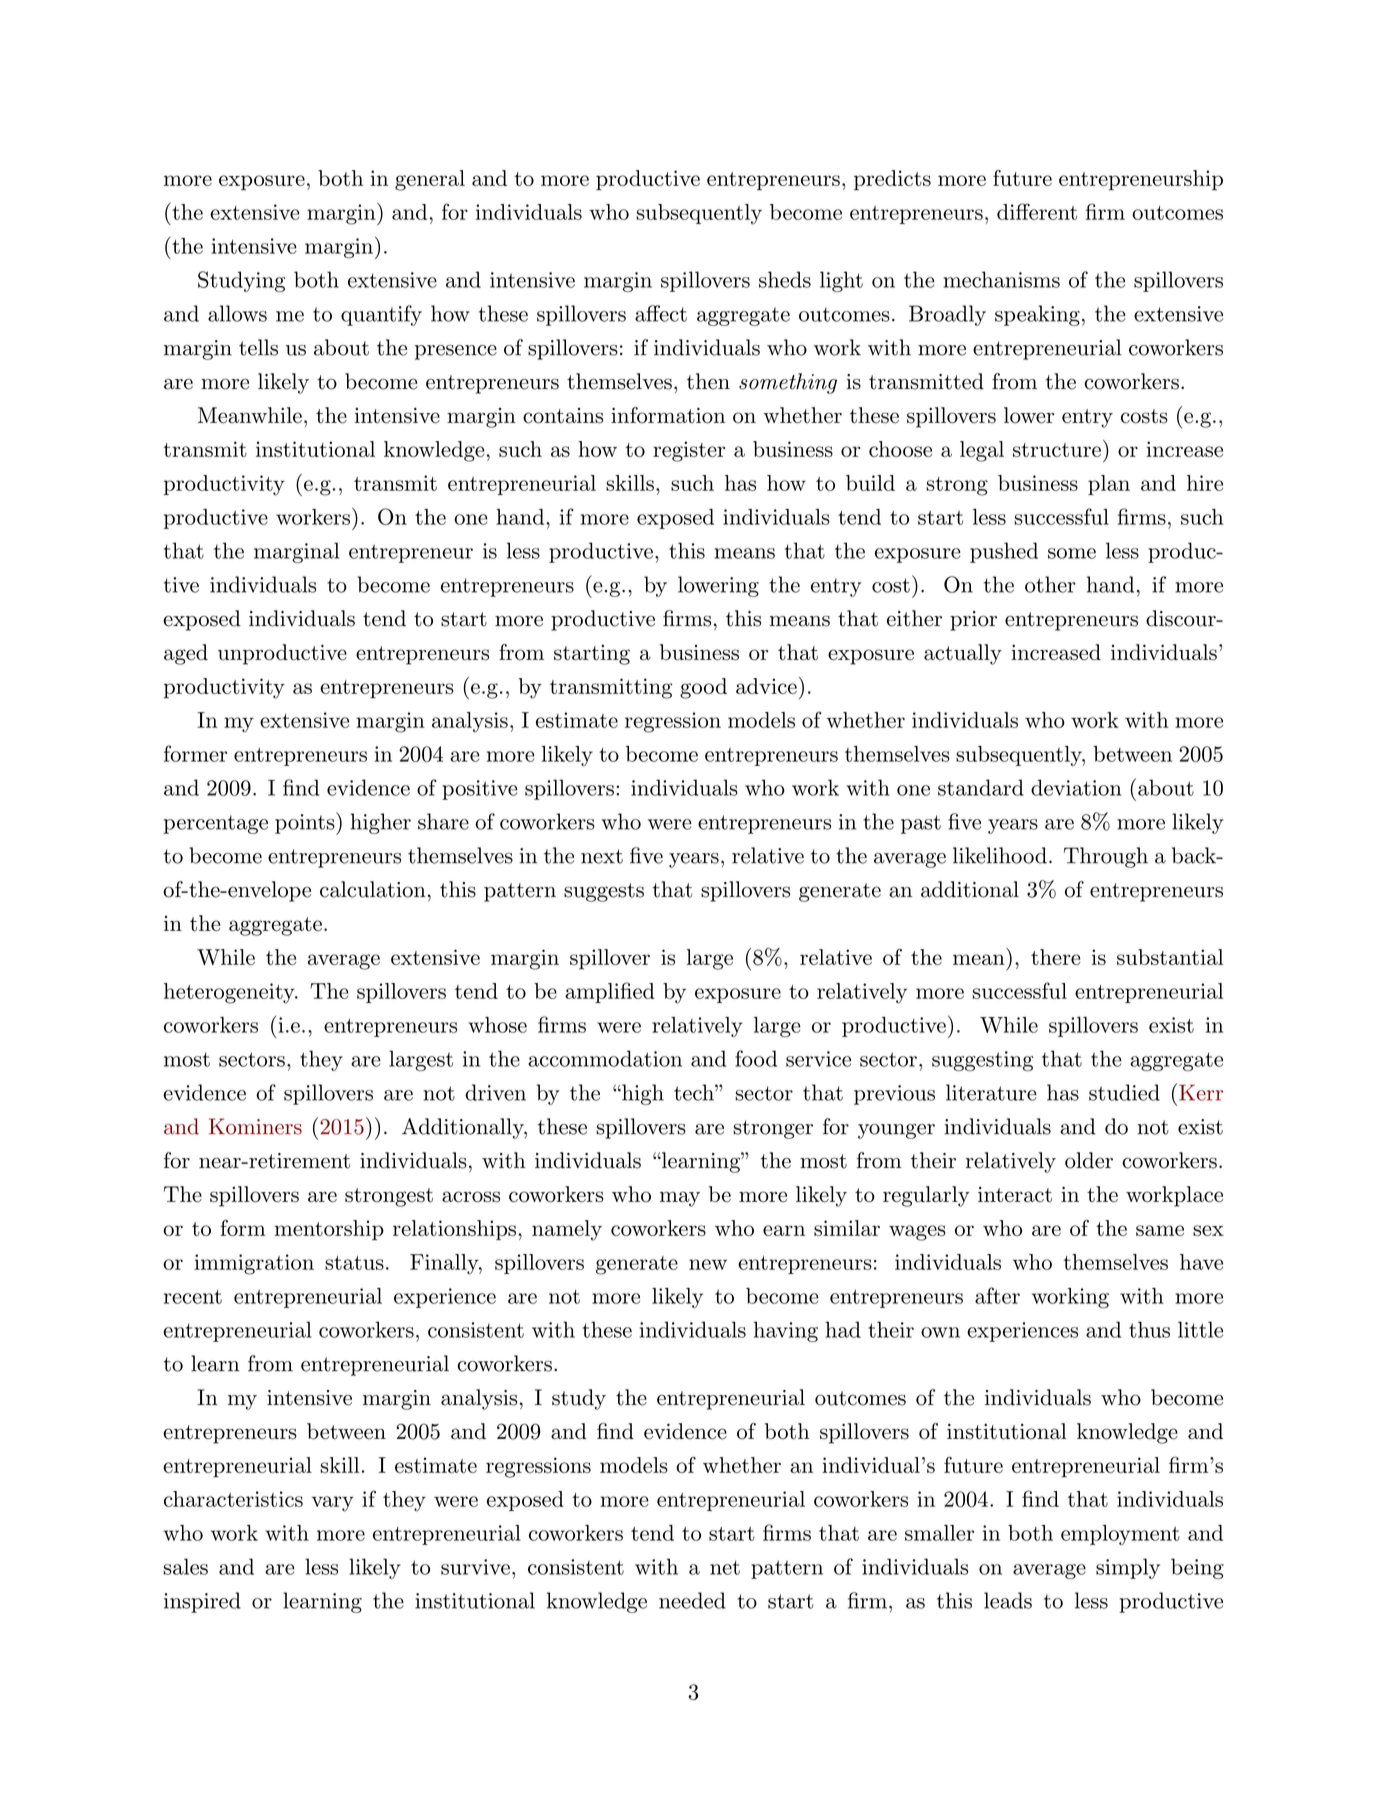  What do you see at coordinates (1160, 1230) in the screenshot?
I see `same` at bounding box center [1160, 1230].
